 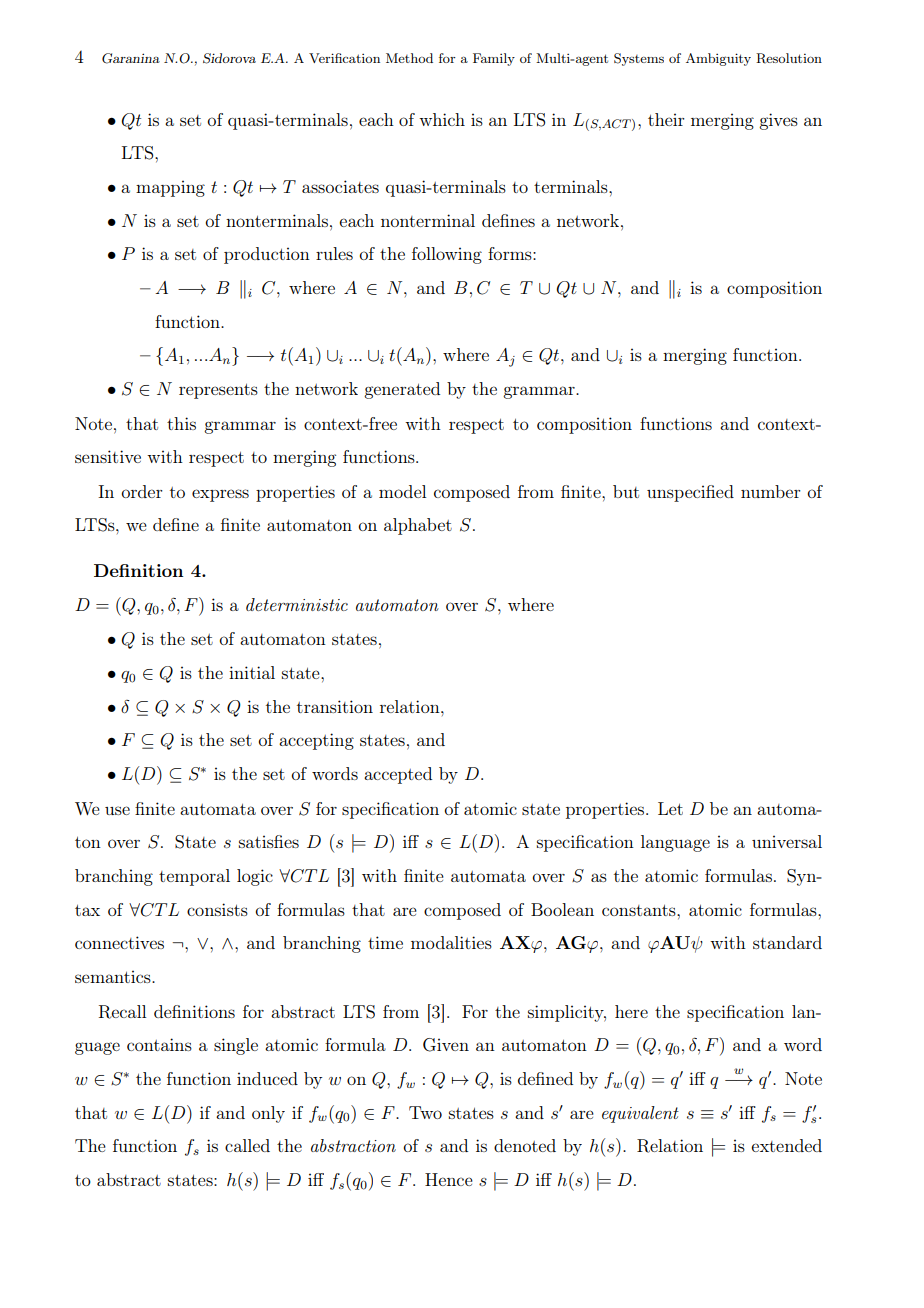 I want to click on Ambiguity, so click(x=718, y=59).
